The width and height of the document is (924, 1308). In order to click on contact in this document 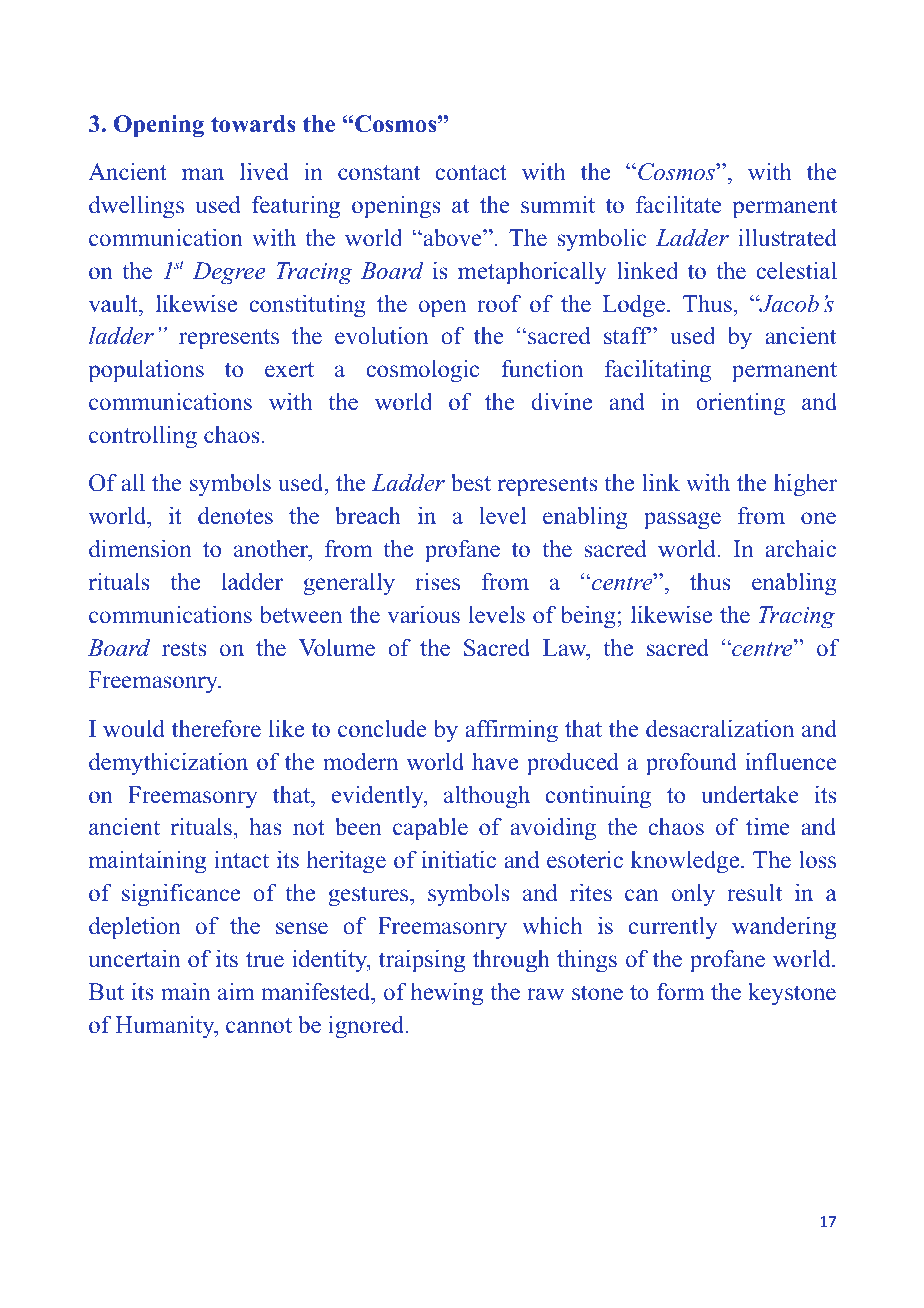, I will do `click(471, 173)`.
